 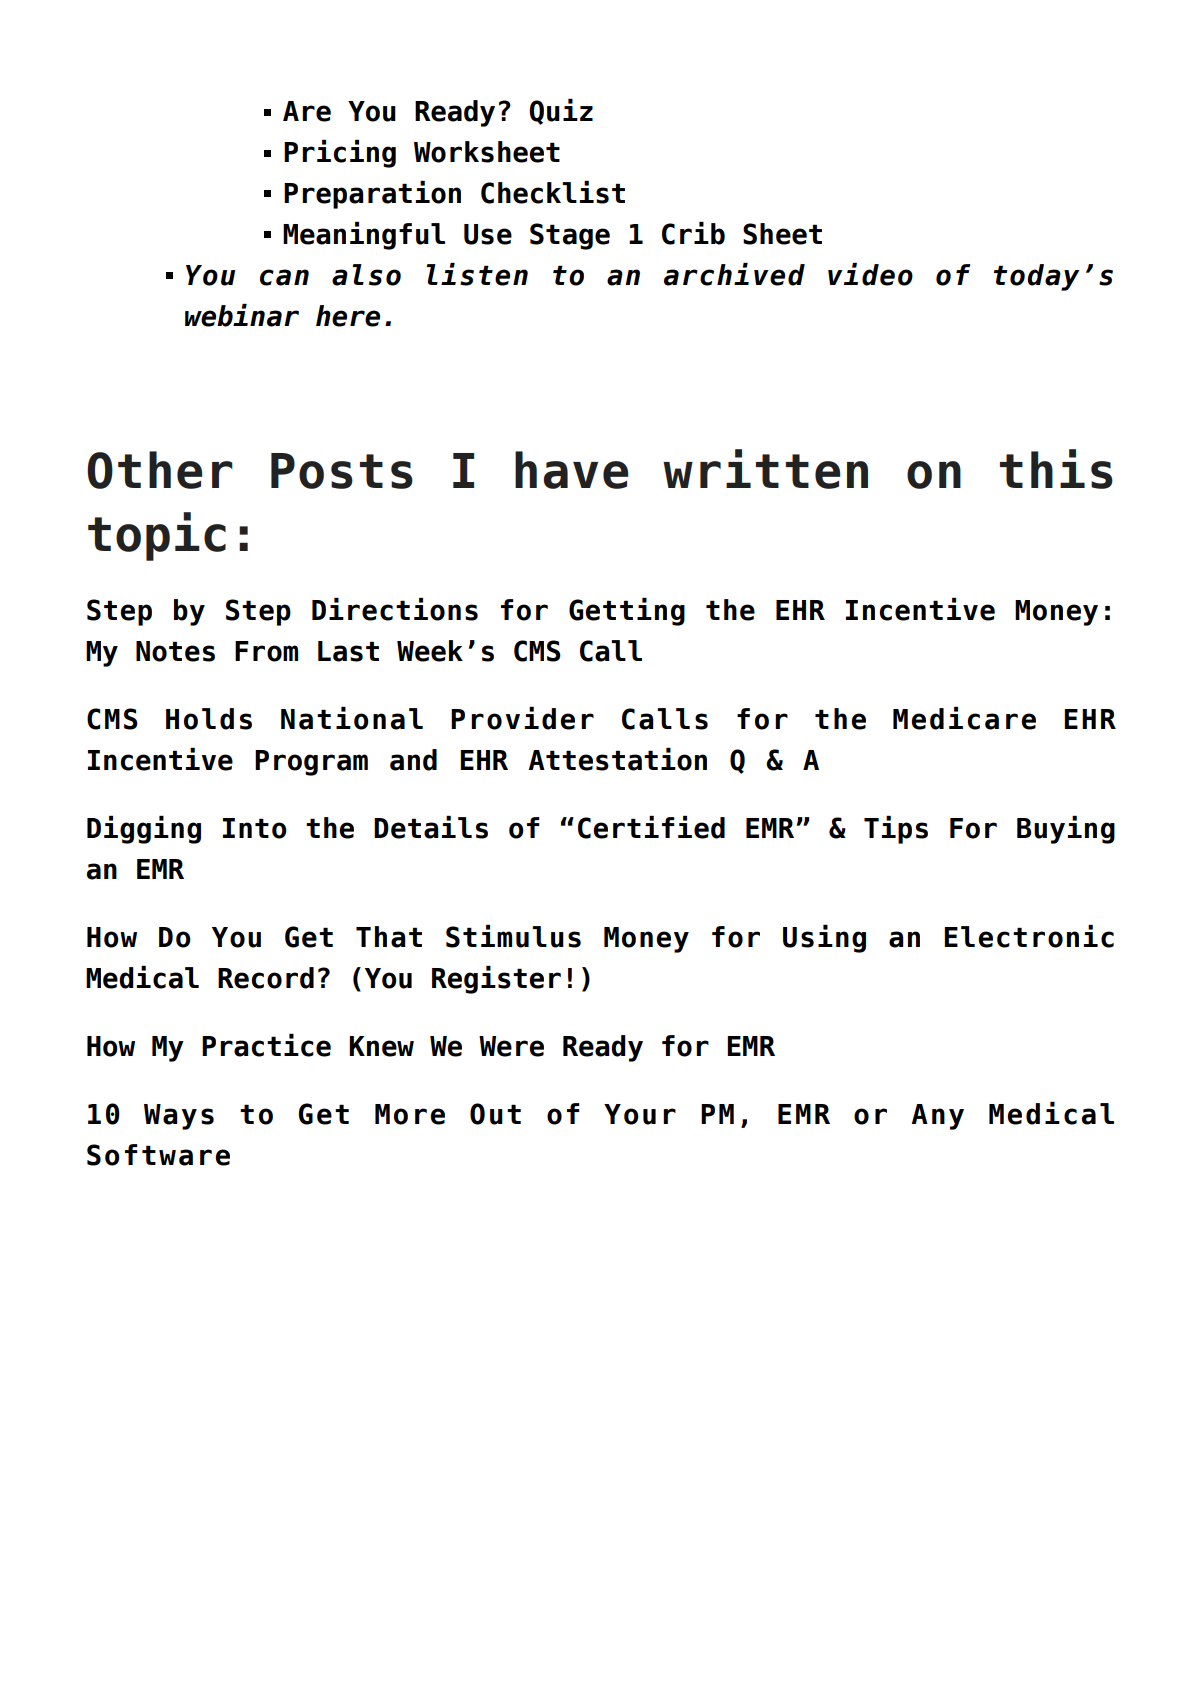 What do you see at coordinates (179, 1117) in the screenshot?
I see `Ways` at bounding box center [179, 1117].
